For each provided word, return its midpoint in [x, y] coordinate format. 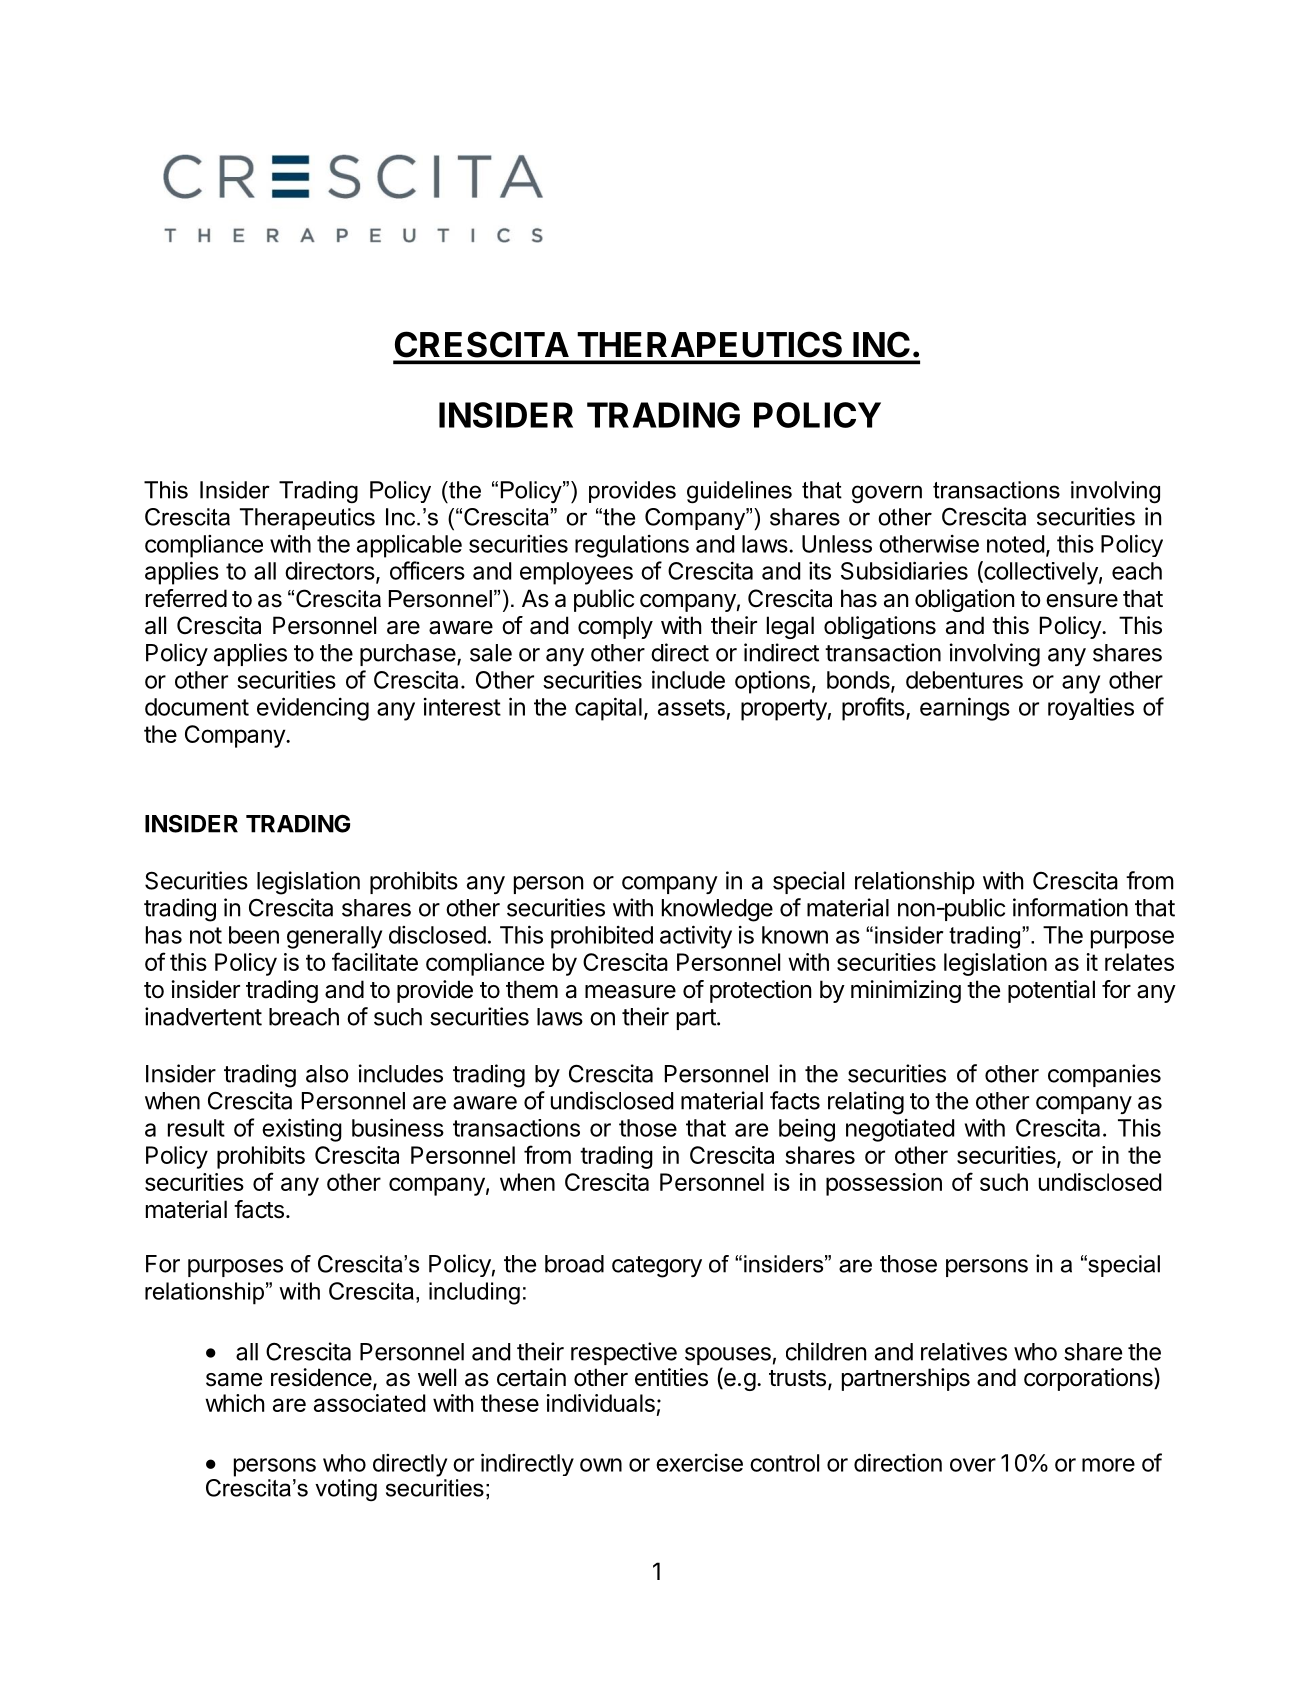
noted [1015, 544]
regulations [632, 546]
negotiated [900, 1130]
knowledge [717, 910]
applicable [409, 546]
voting [346, 1490]
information [1070, 907]
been [254, 935]
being [807, 1130]
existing [302, 1130]
